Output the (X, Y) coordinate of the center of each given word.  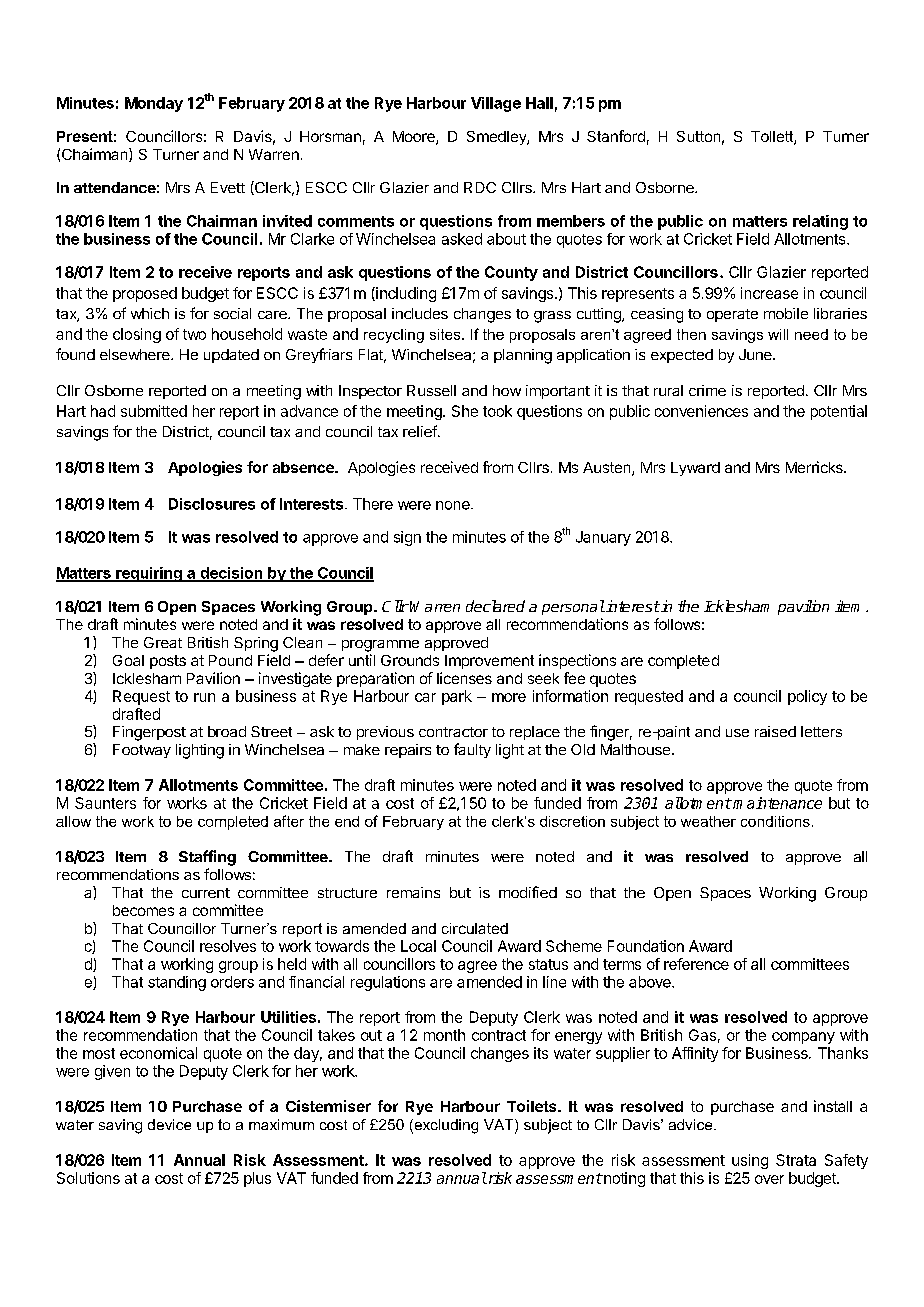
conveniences (701, 411)
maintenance (777, 803)
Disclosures (212, 504)
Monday (154, 104)
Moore (415, 138)
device (169, 1124)
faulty (472, 750)
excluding (445, 1126)
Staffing (207, 858)
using (750, 1161)
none (454, 505)
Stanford (616, 136)
